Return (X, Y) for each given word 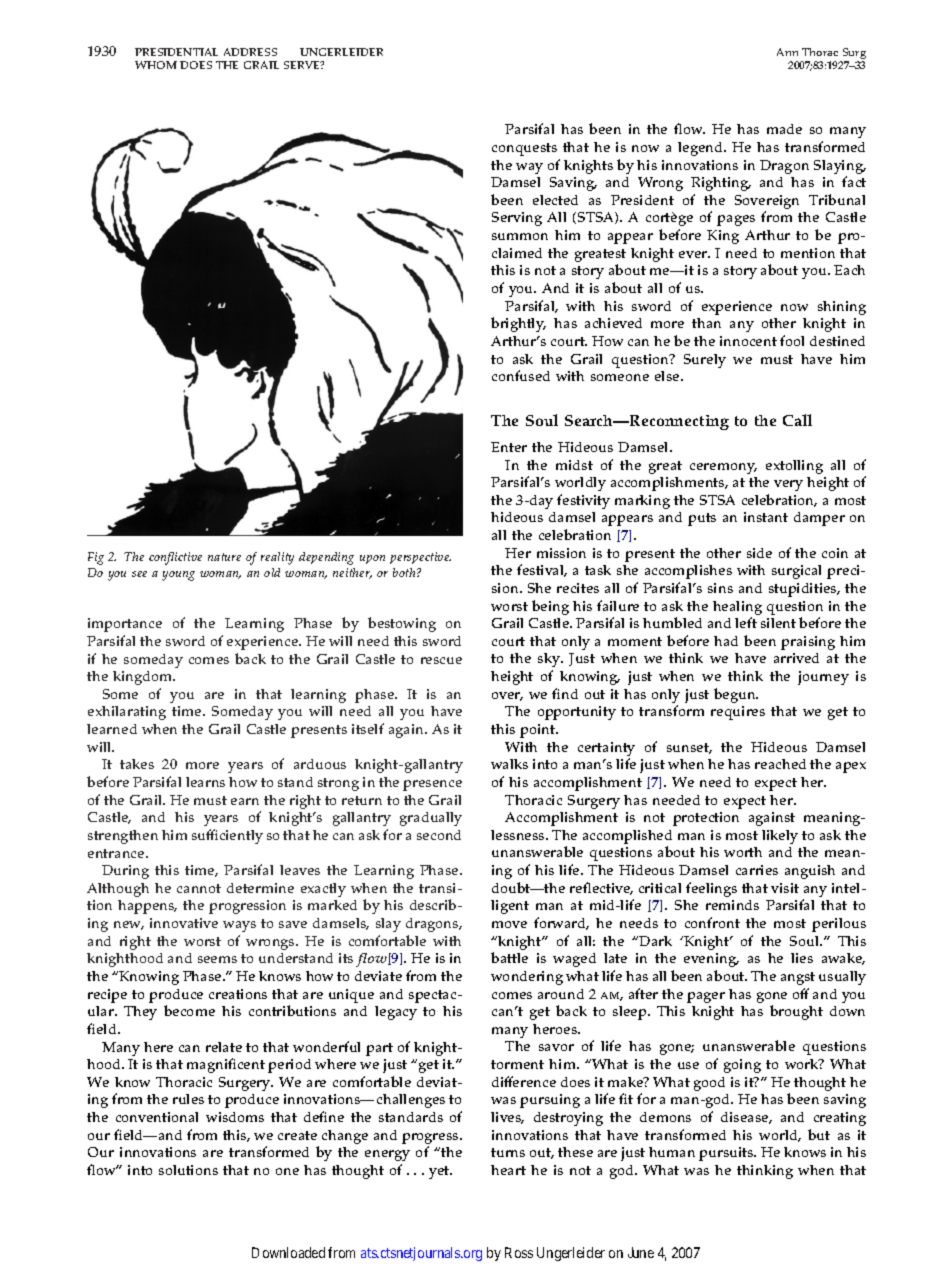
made (784, 129)
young (178, 576)
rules (188, 1099)
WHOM (156, 65)
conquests (524, 149)
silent (778, 623)
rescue (441, 660)
